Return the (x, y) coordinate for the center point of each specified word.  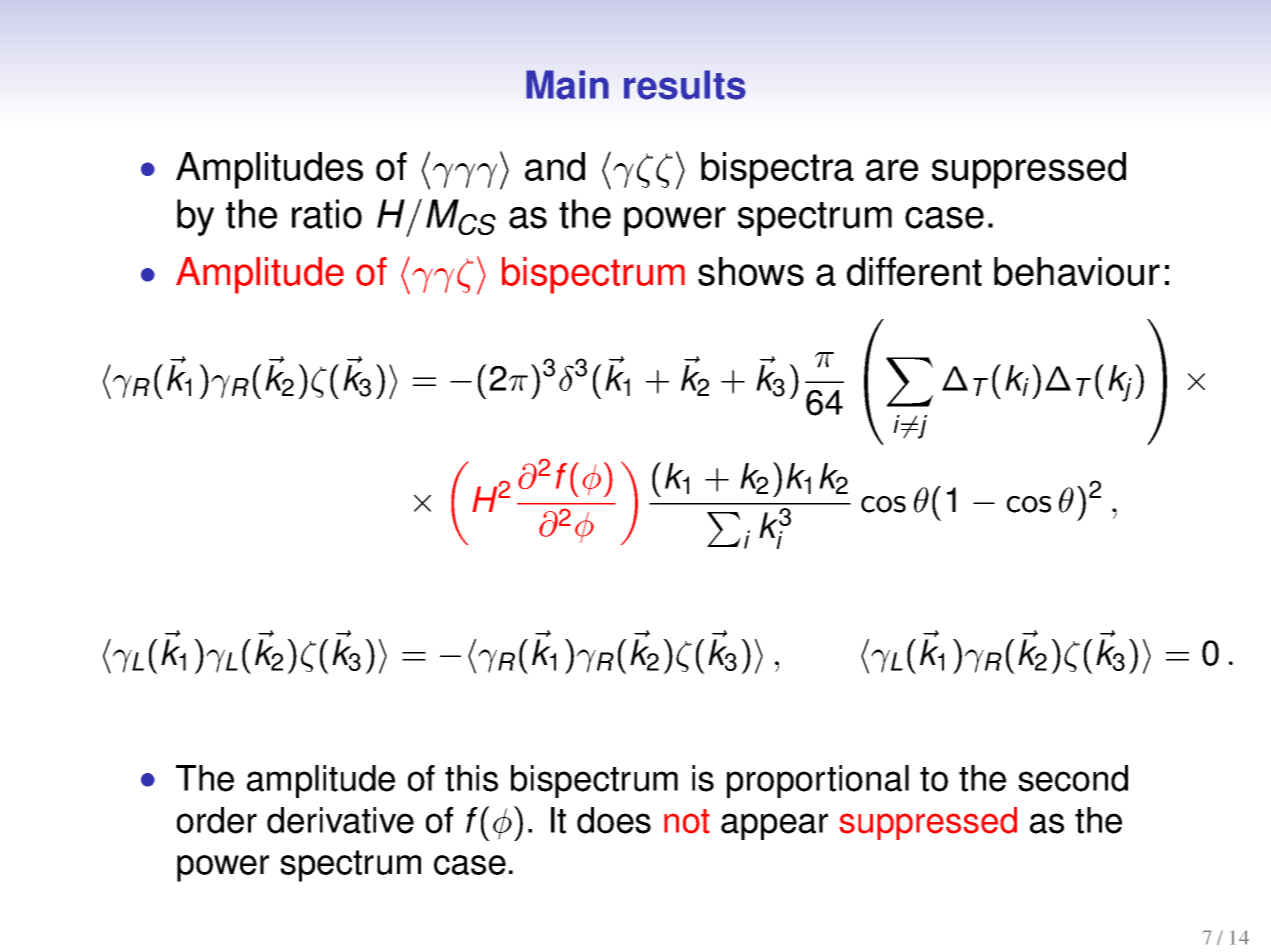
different (914, 271)
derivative (340, 820)
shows (751, 271)
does (614, 820)
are (892, 170)
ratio (327, 214)
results (685, 85)
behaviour (1077, 271)
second (1073, 778)
